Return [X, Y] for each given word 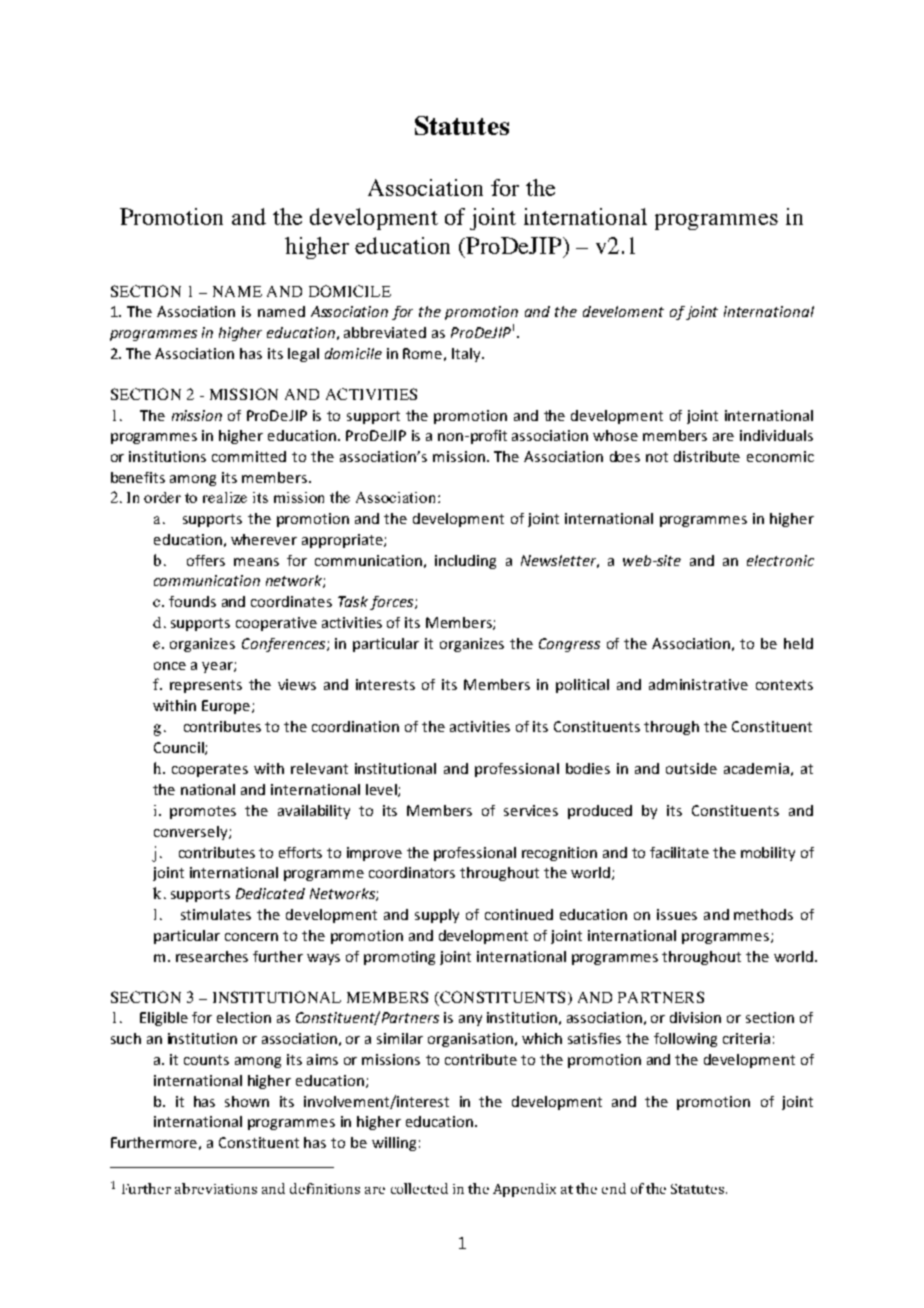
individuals [776, 435]
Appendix [524, 1190]
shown [247, 1101]
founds [192, 601]
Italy [467, 355]
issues [677, 914]
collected [419, 1188]
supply [437, 916]
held [798, 643]
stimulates [216, 914]
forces [393, 603]
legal [303, 355]
